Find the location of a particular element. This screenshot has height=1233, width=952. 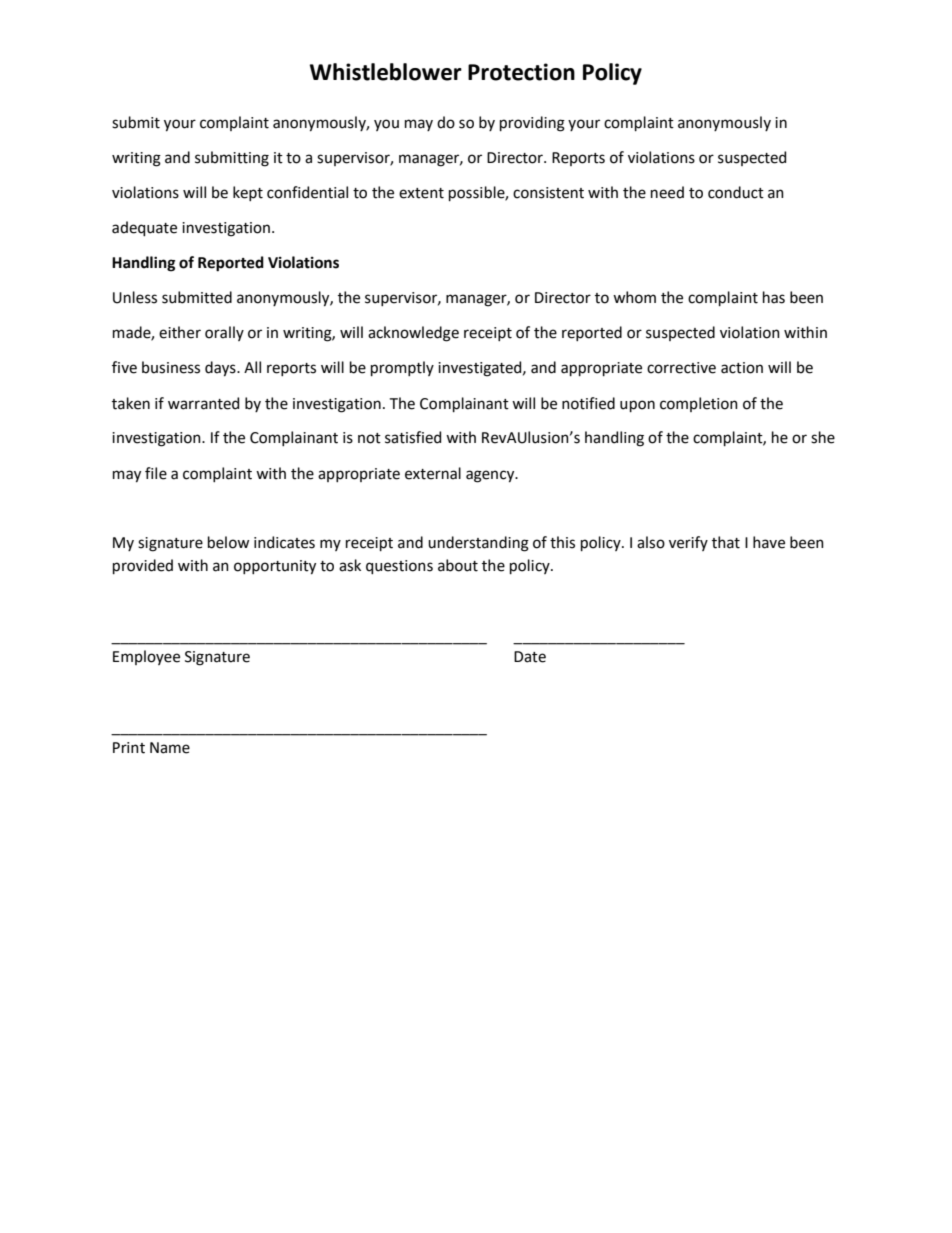

has is located at coordinates (774, 297).
